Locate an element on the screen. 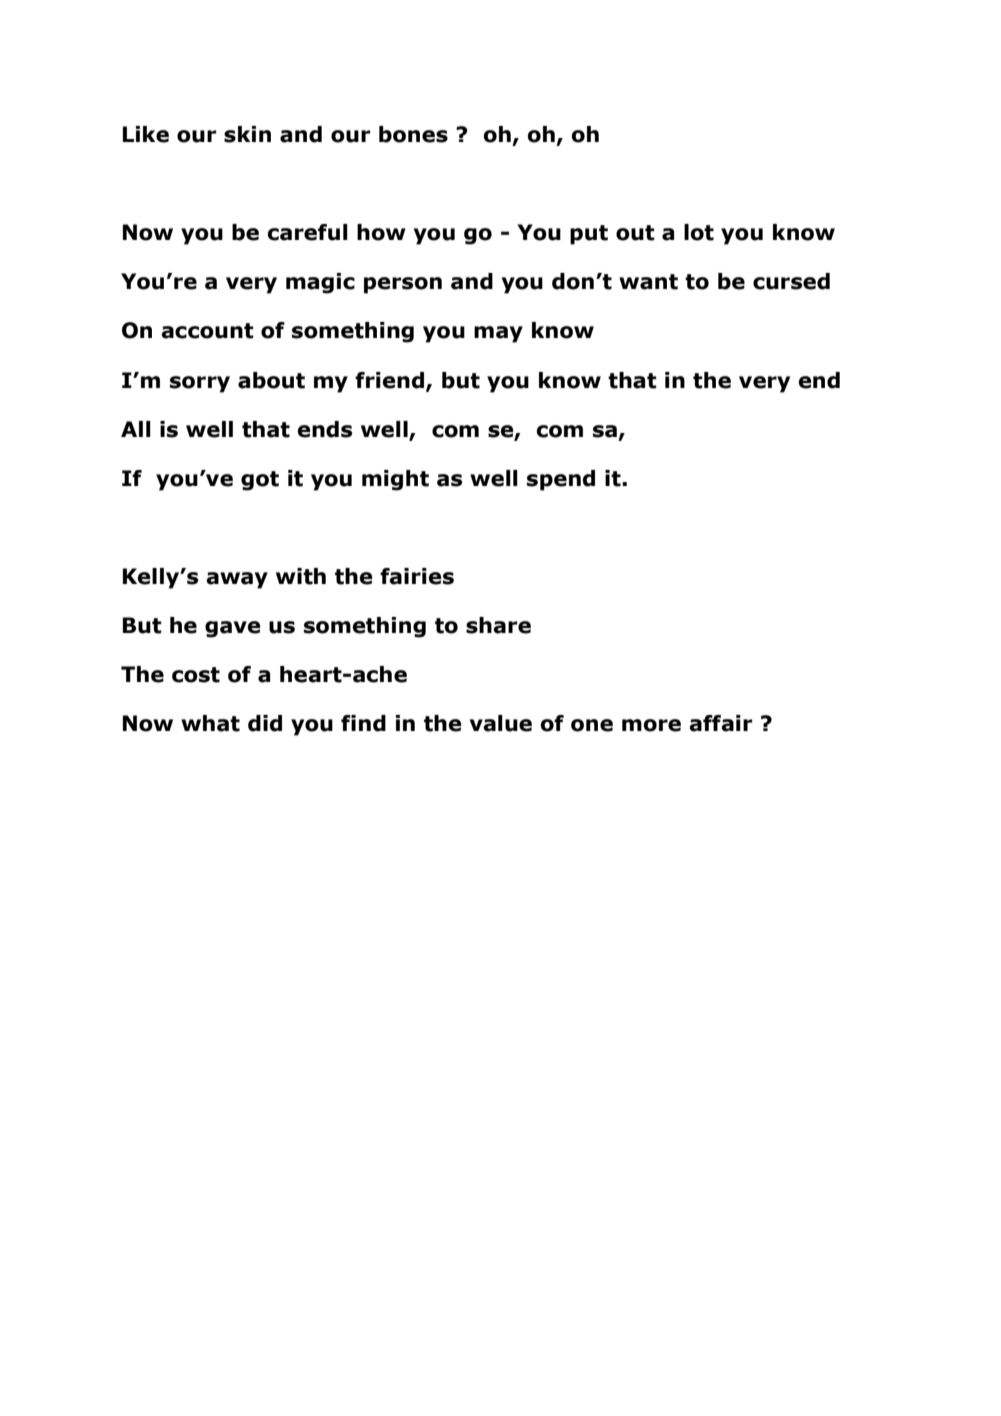 Image resolution: width=1001 pixels, height=1416 pixels. magic is located at coordinates (320, 283).
